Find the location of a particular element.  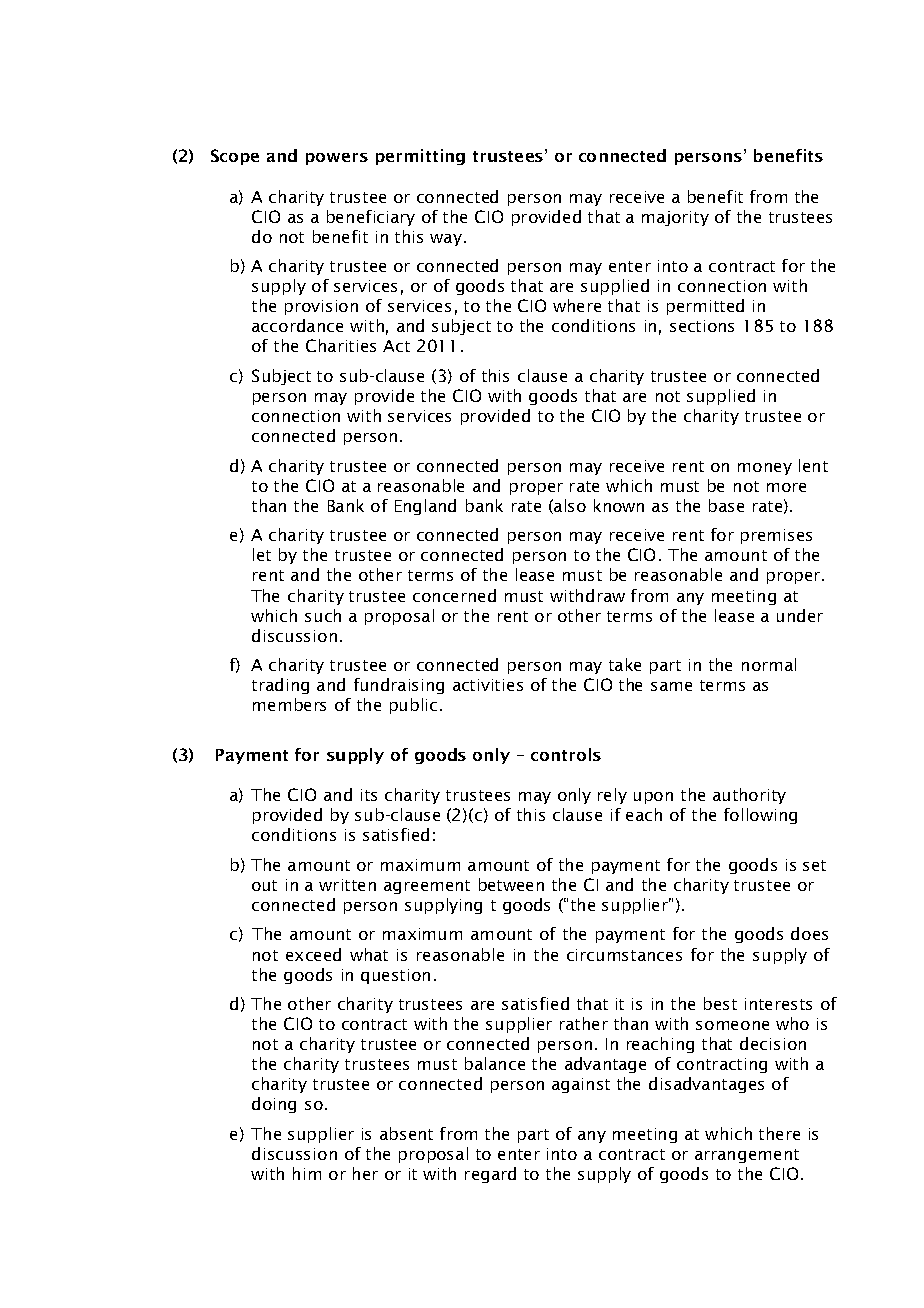

powers is located at coordinates (337, 159).
